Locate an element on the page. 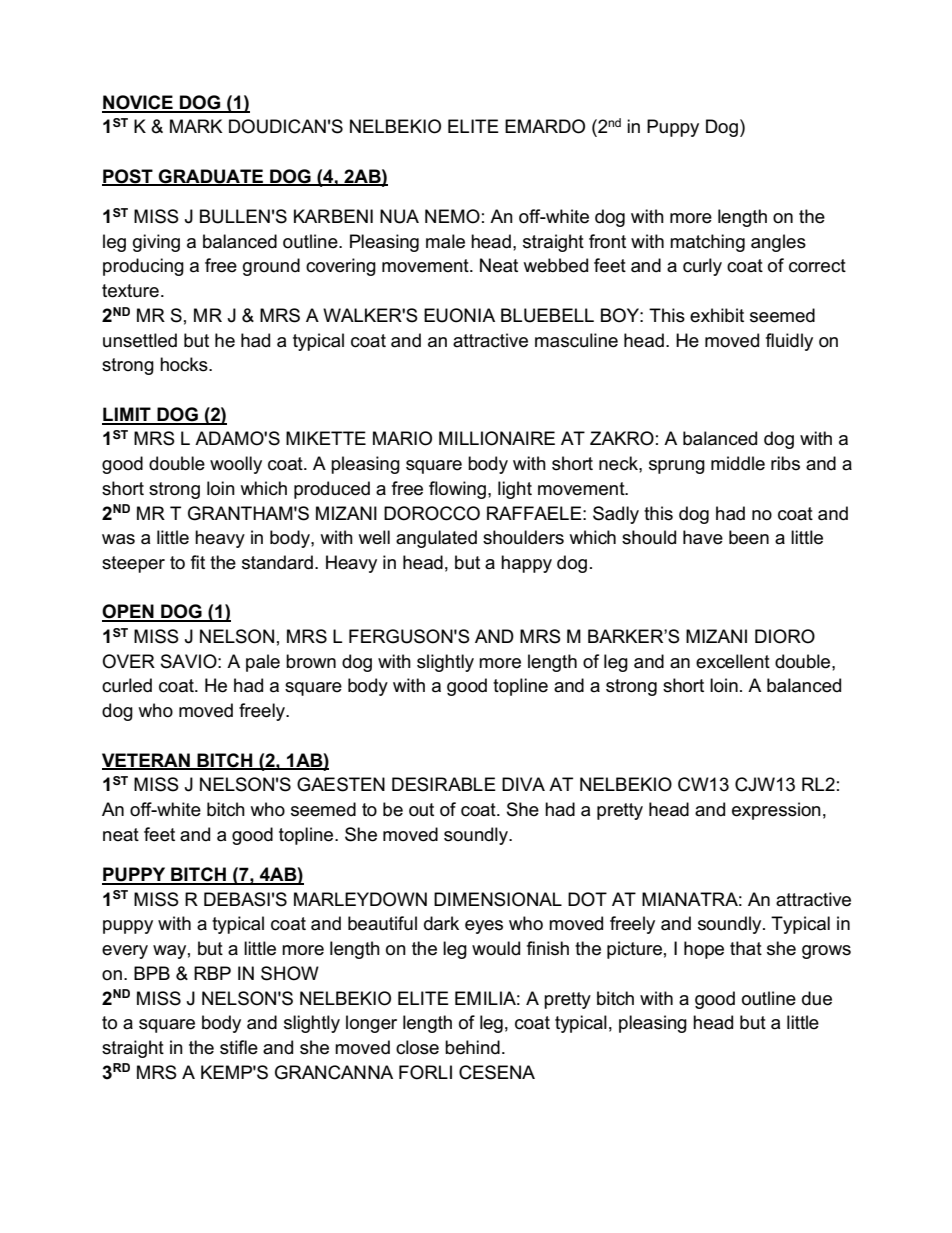 This page has width=952, height=1233. behind is located at coordinates (472, 1047).
